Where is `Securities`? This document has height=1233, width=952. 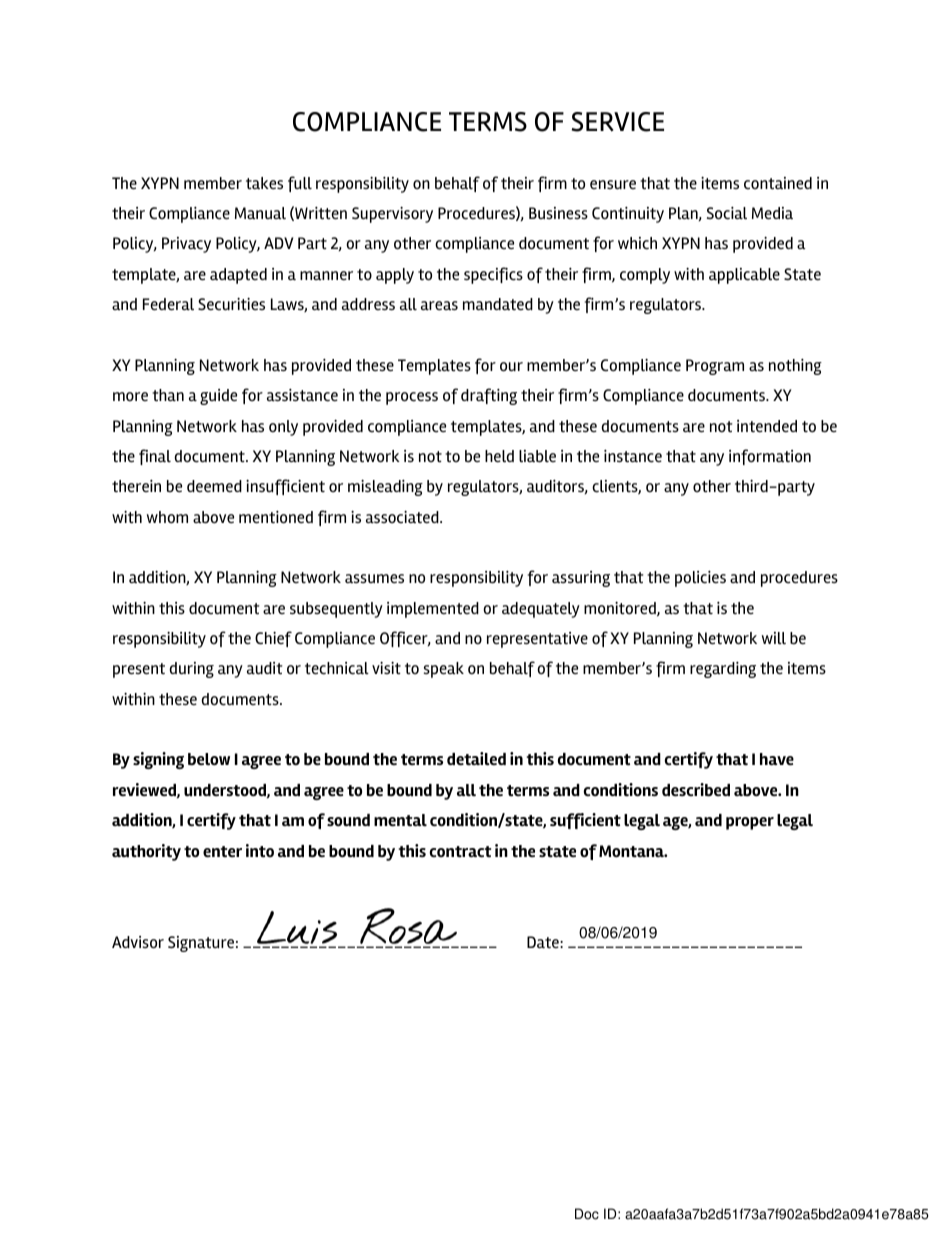 Securities is located at coordinates (231, 304).
